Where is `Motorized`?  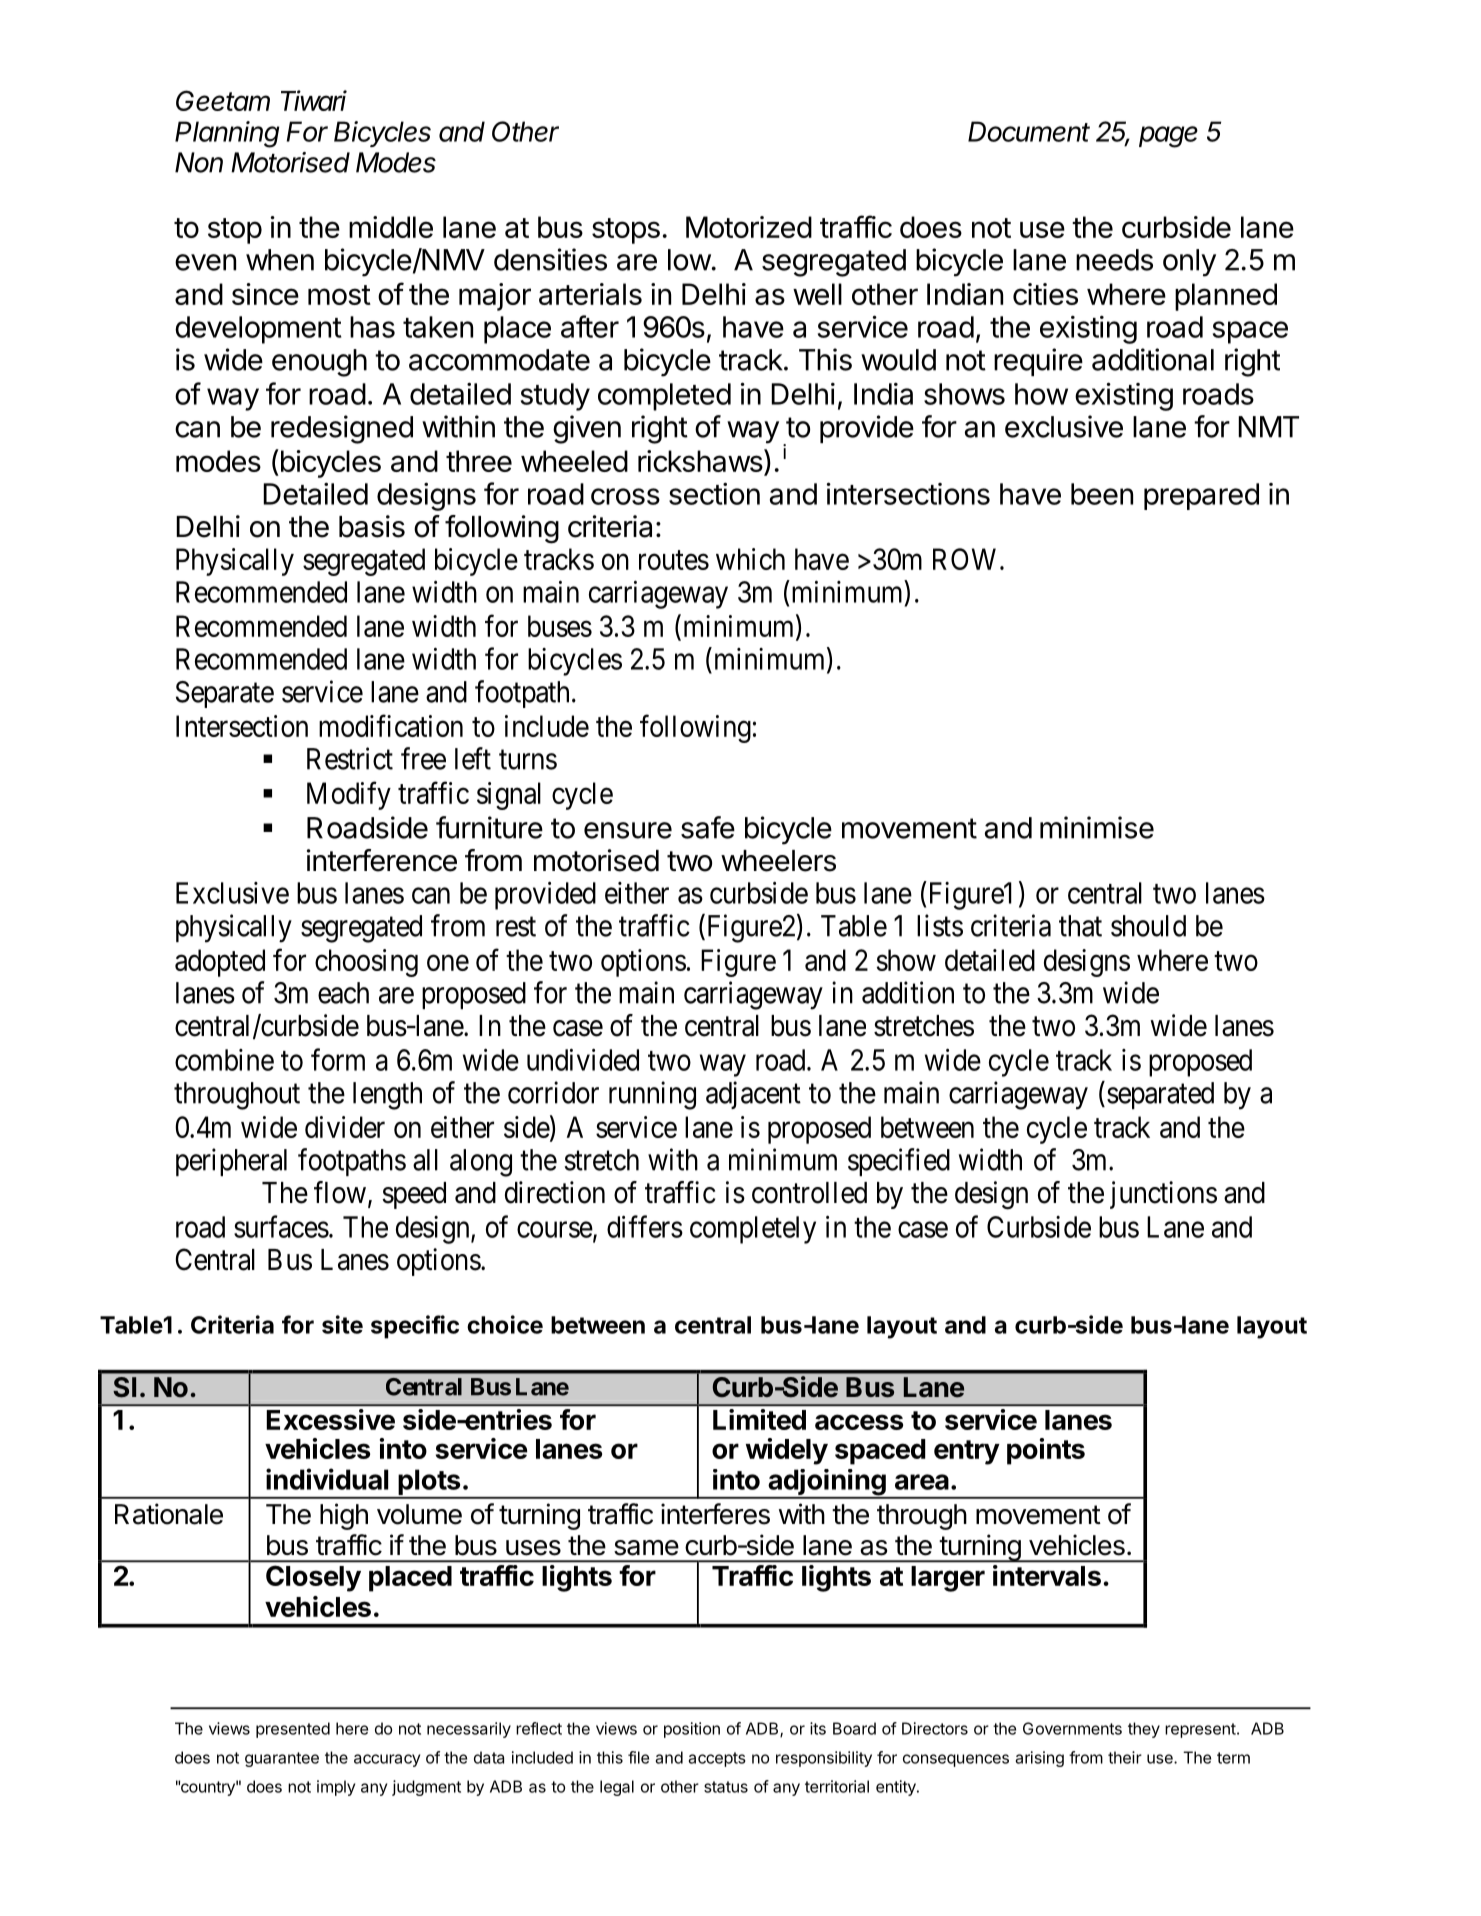 Motorized is located at coordinates (749, 227).
